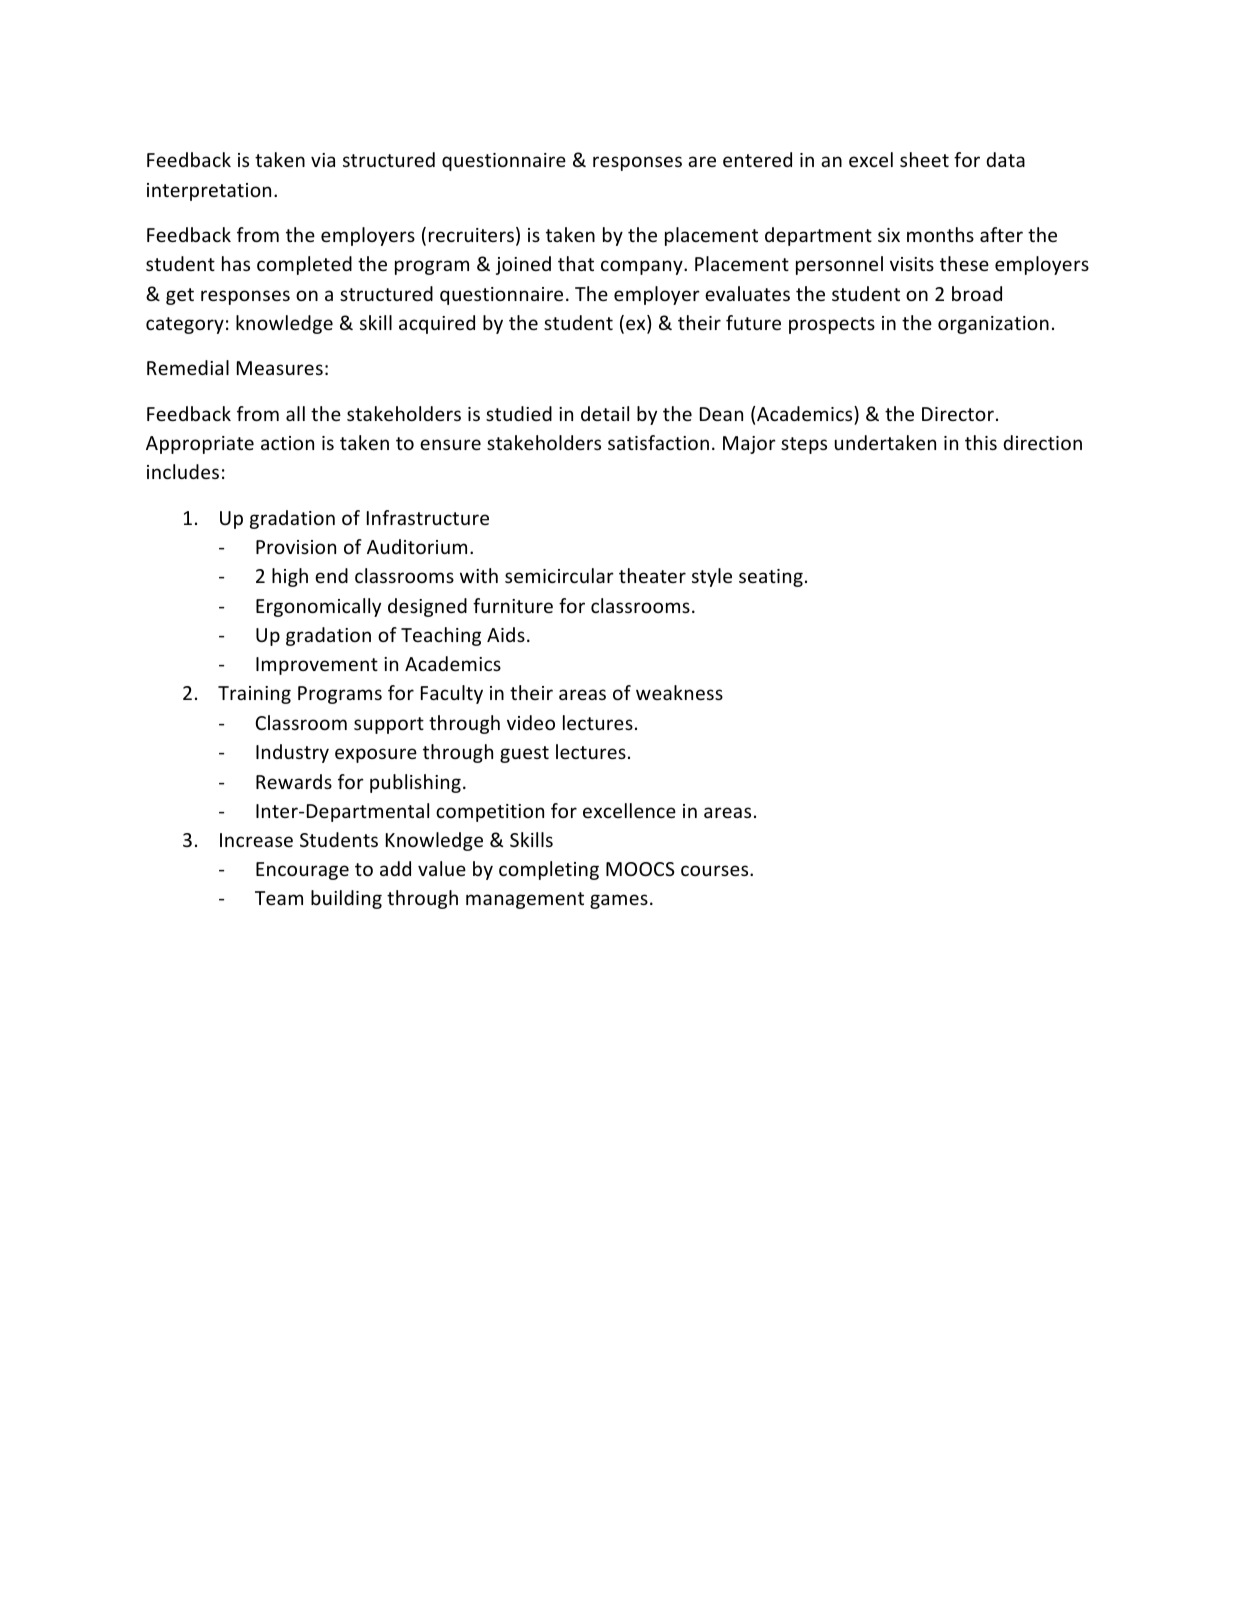  Describe the element at coordinates (317, 666) in the screenshot. I see `Improvement` at that location.
